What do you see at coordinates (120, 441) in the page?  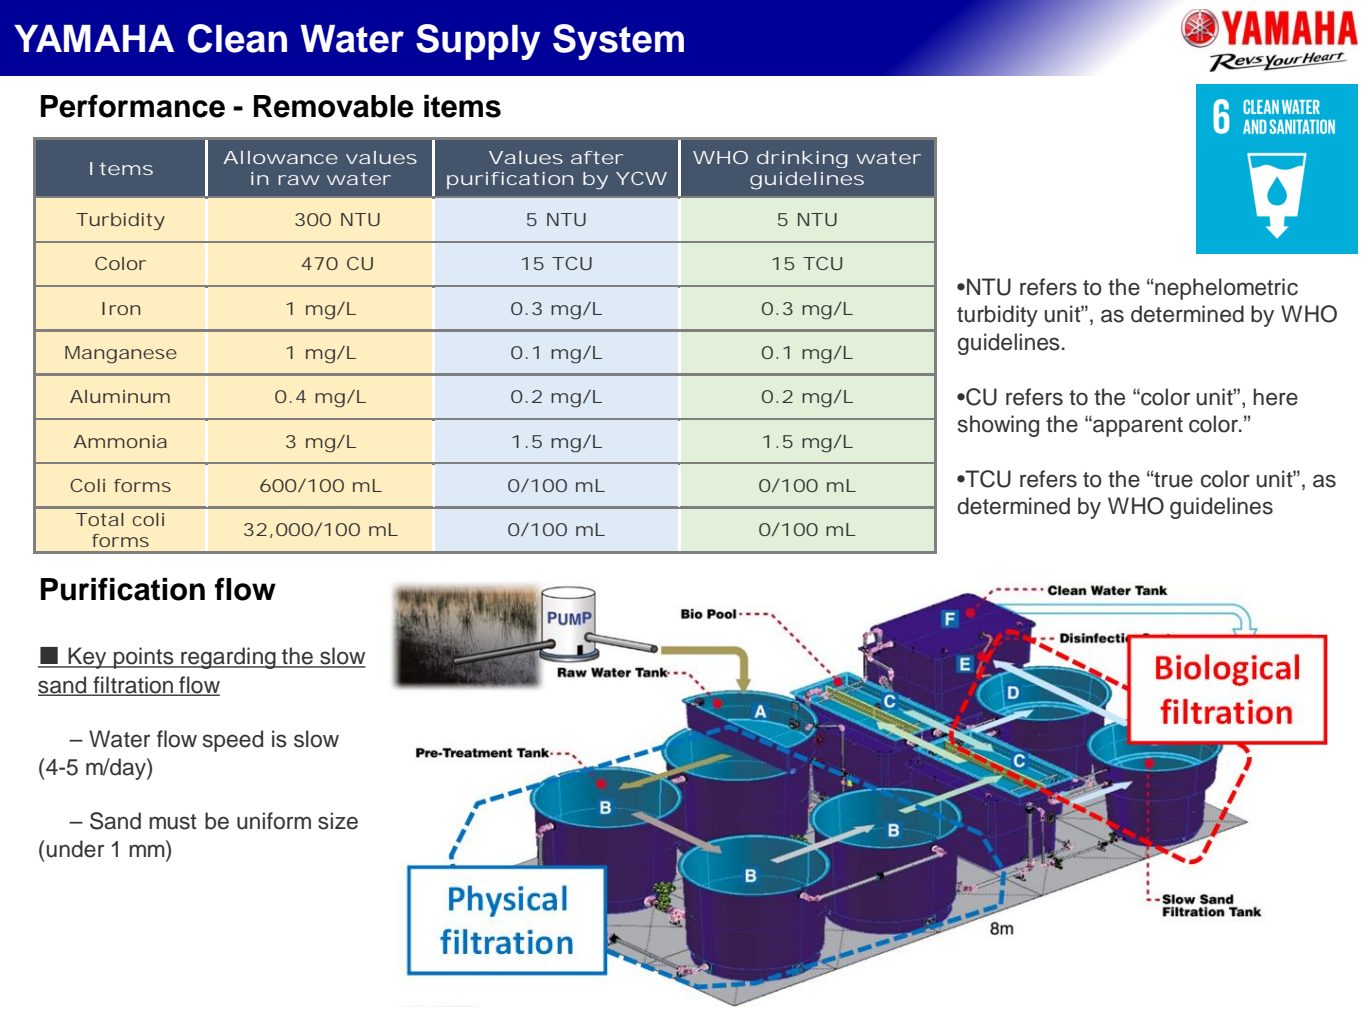 I see `Ammonia` at bounding box center [120, 441].
